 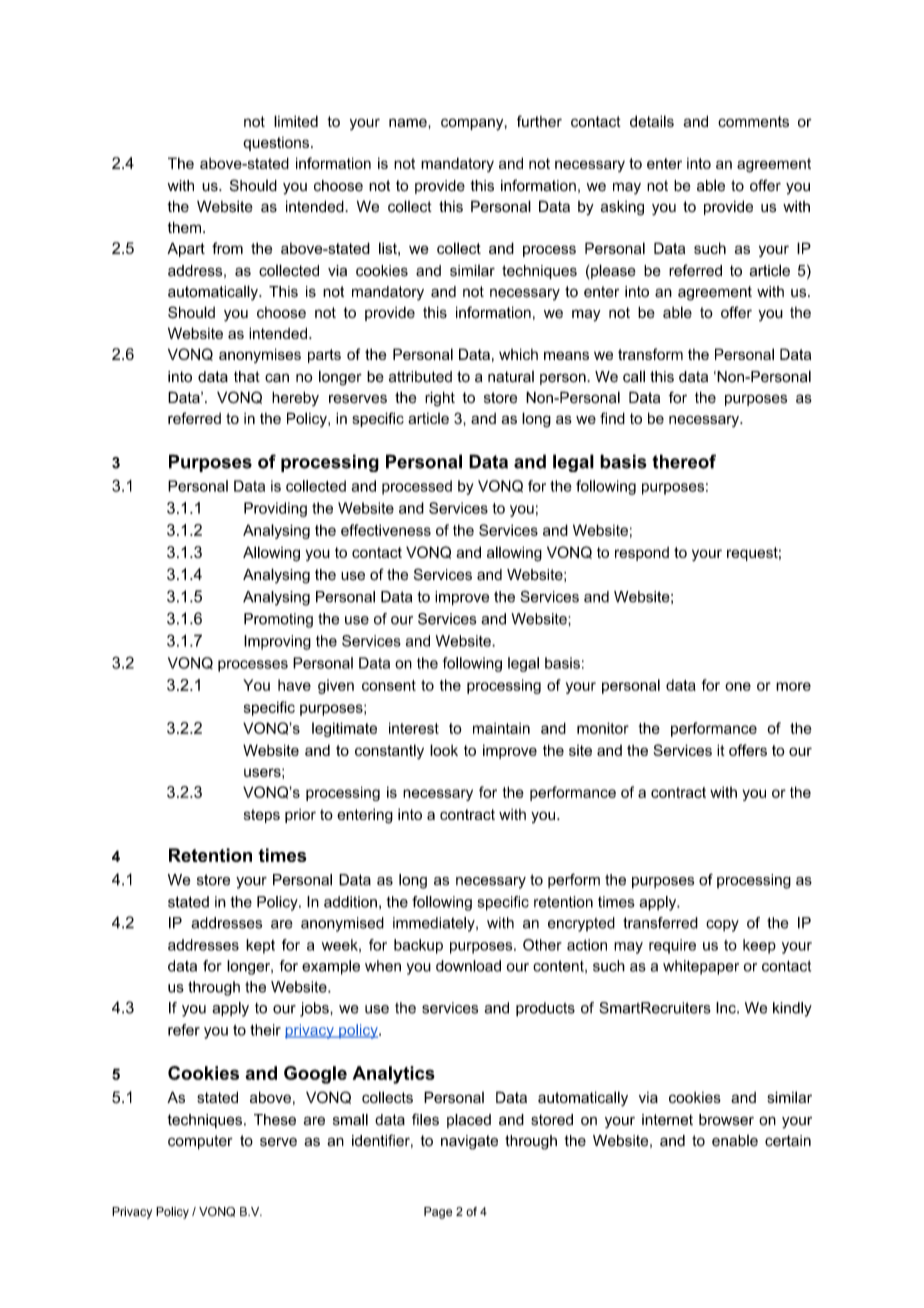 I want to click on comments, so click(x=753, y=121).
